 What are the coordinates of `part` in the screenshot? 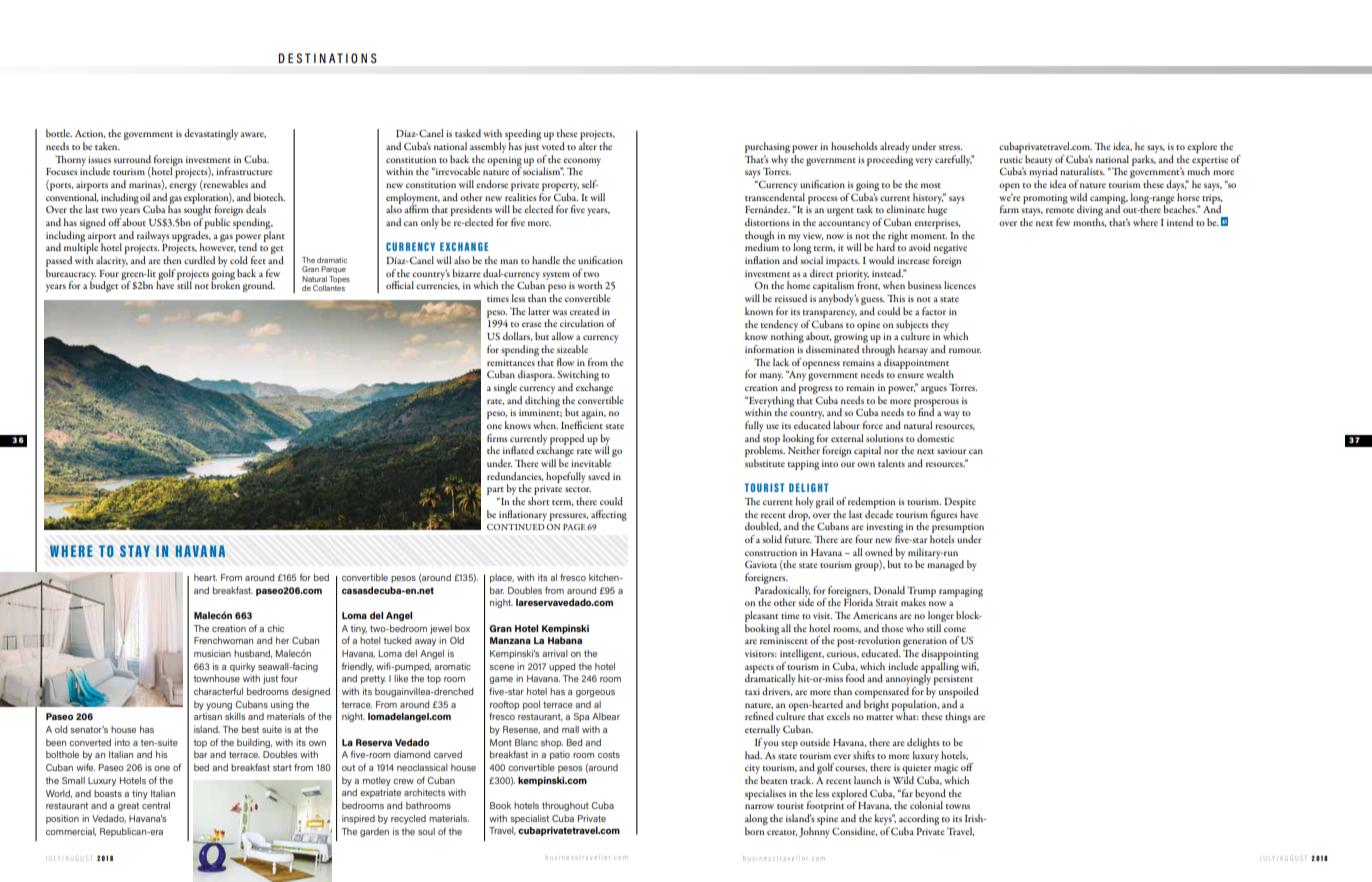 It's located at (495, 492).
